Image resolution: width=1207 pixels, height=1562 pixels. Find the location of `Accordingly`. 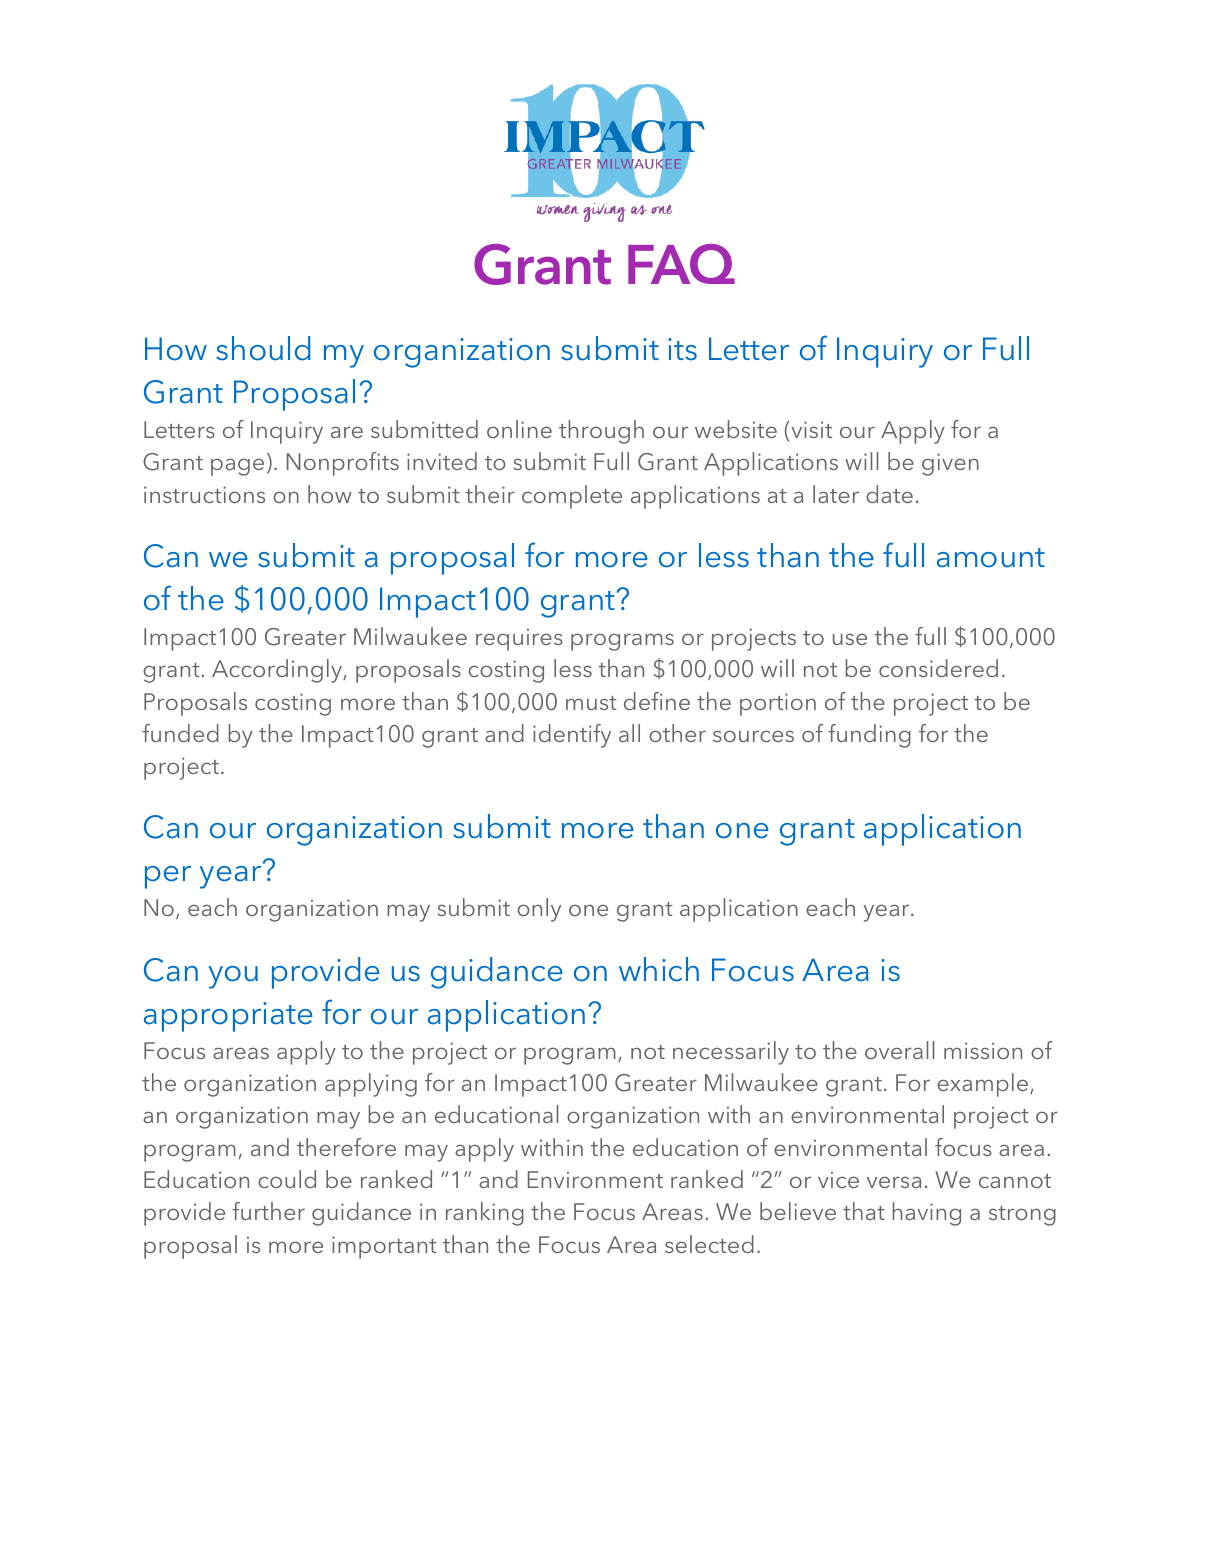

Accordingly is located at coordinates (278, 671).
